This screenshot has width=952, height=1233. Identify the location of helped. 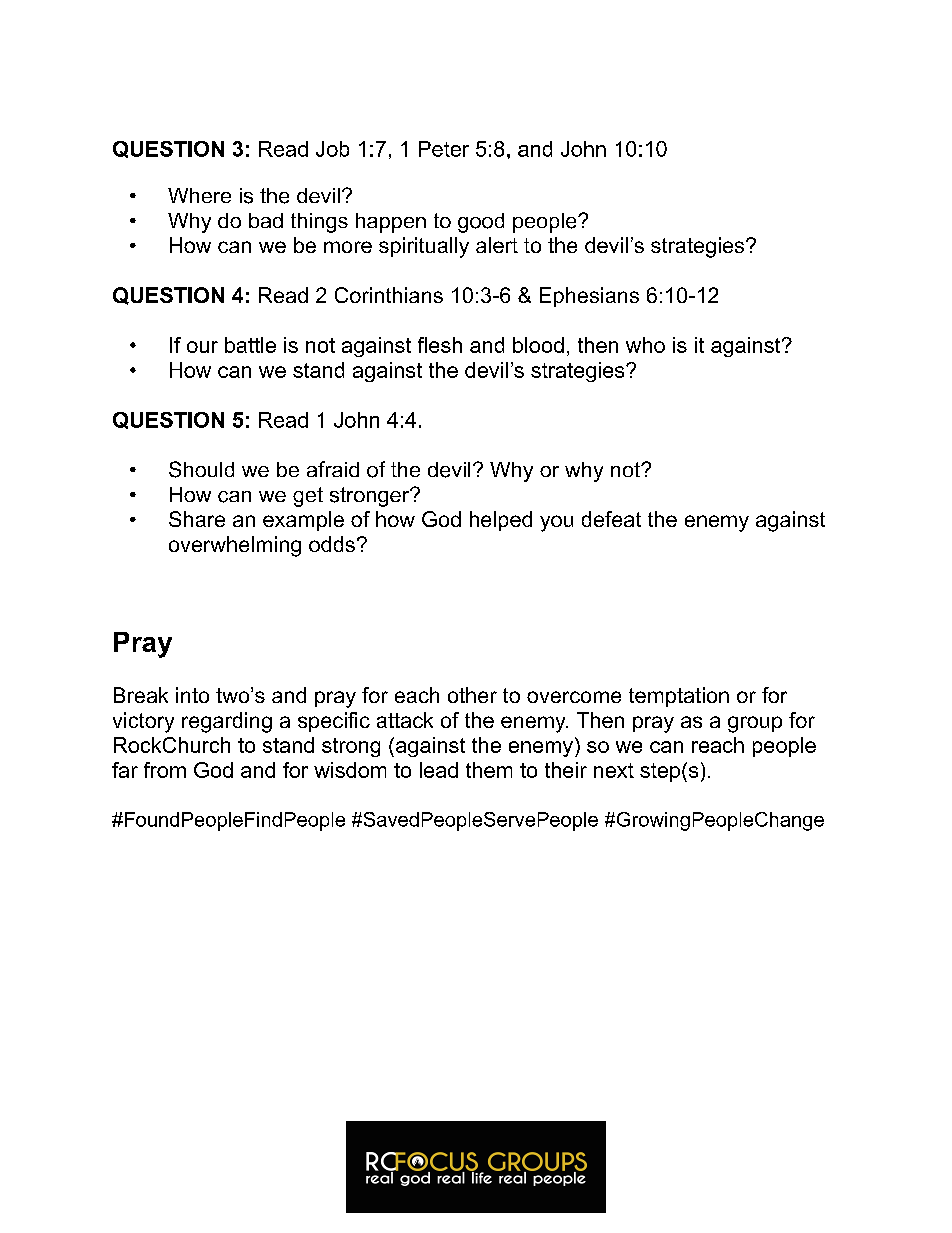
(501, 521).
